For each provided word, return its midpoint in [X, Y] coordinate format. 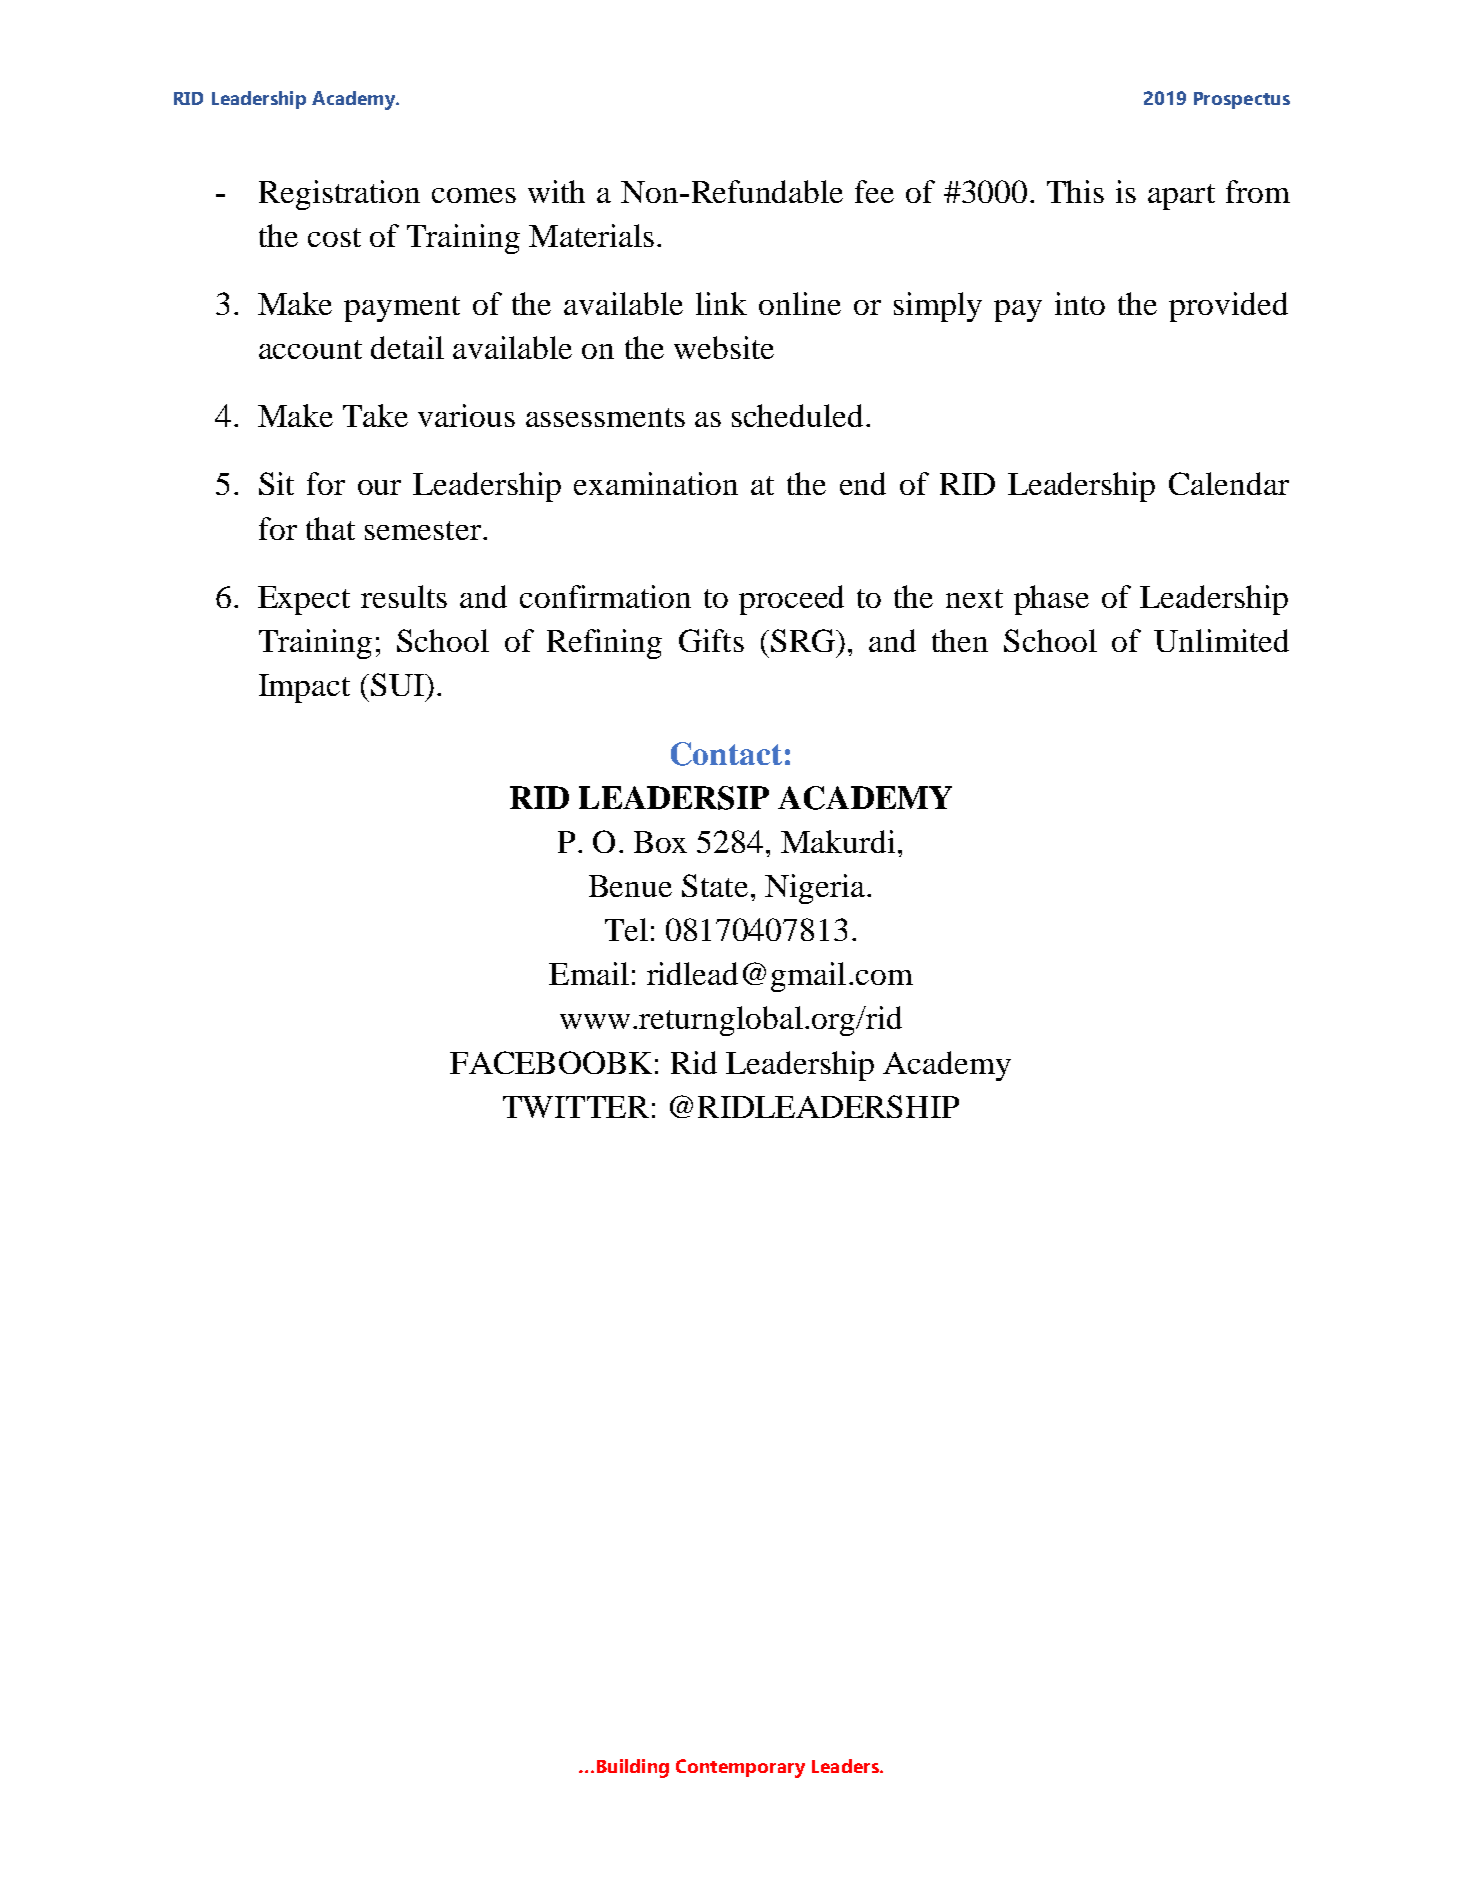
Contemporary [740, 1768]
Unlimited [1221, 640]
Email [589, 973]
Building [633, 1768]
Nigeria [816, 889]
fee [874, 191]
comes [474, 195]
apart [1181, 197]
